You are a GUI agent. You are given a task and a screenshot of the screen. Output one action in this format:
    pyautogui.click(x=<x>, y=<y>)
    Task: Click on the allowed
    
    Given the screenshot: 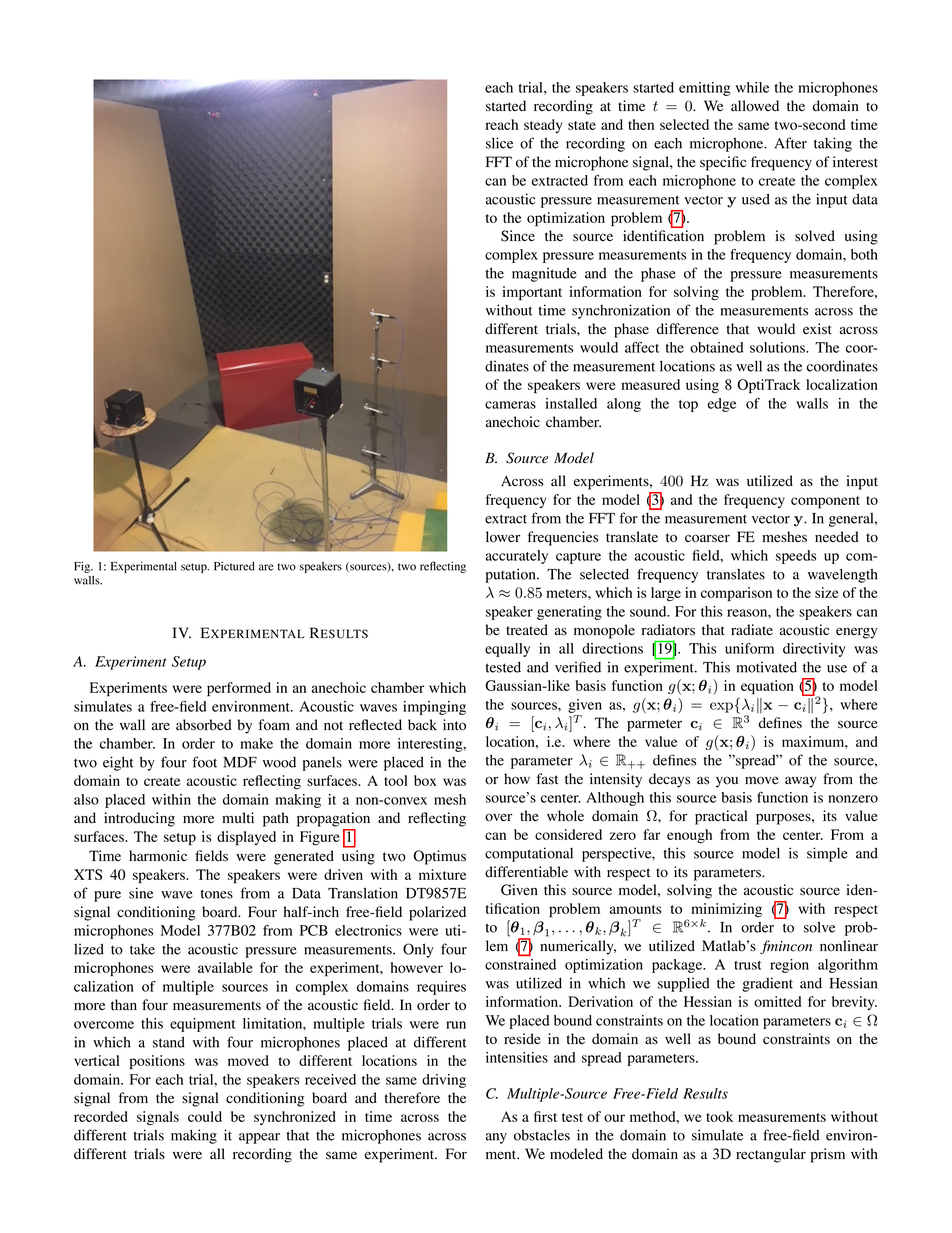 What is the action you would take?
    pyautogui.click(x=755, y=106)
